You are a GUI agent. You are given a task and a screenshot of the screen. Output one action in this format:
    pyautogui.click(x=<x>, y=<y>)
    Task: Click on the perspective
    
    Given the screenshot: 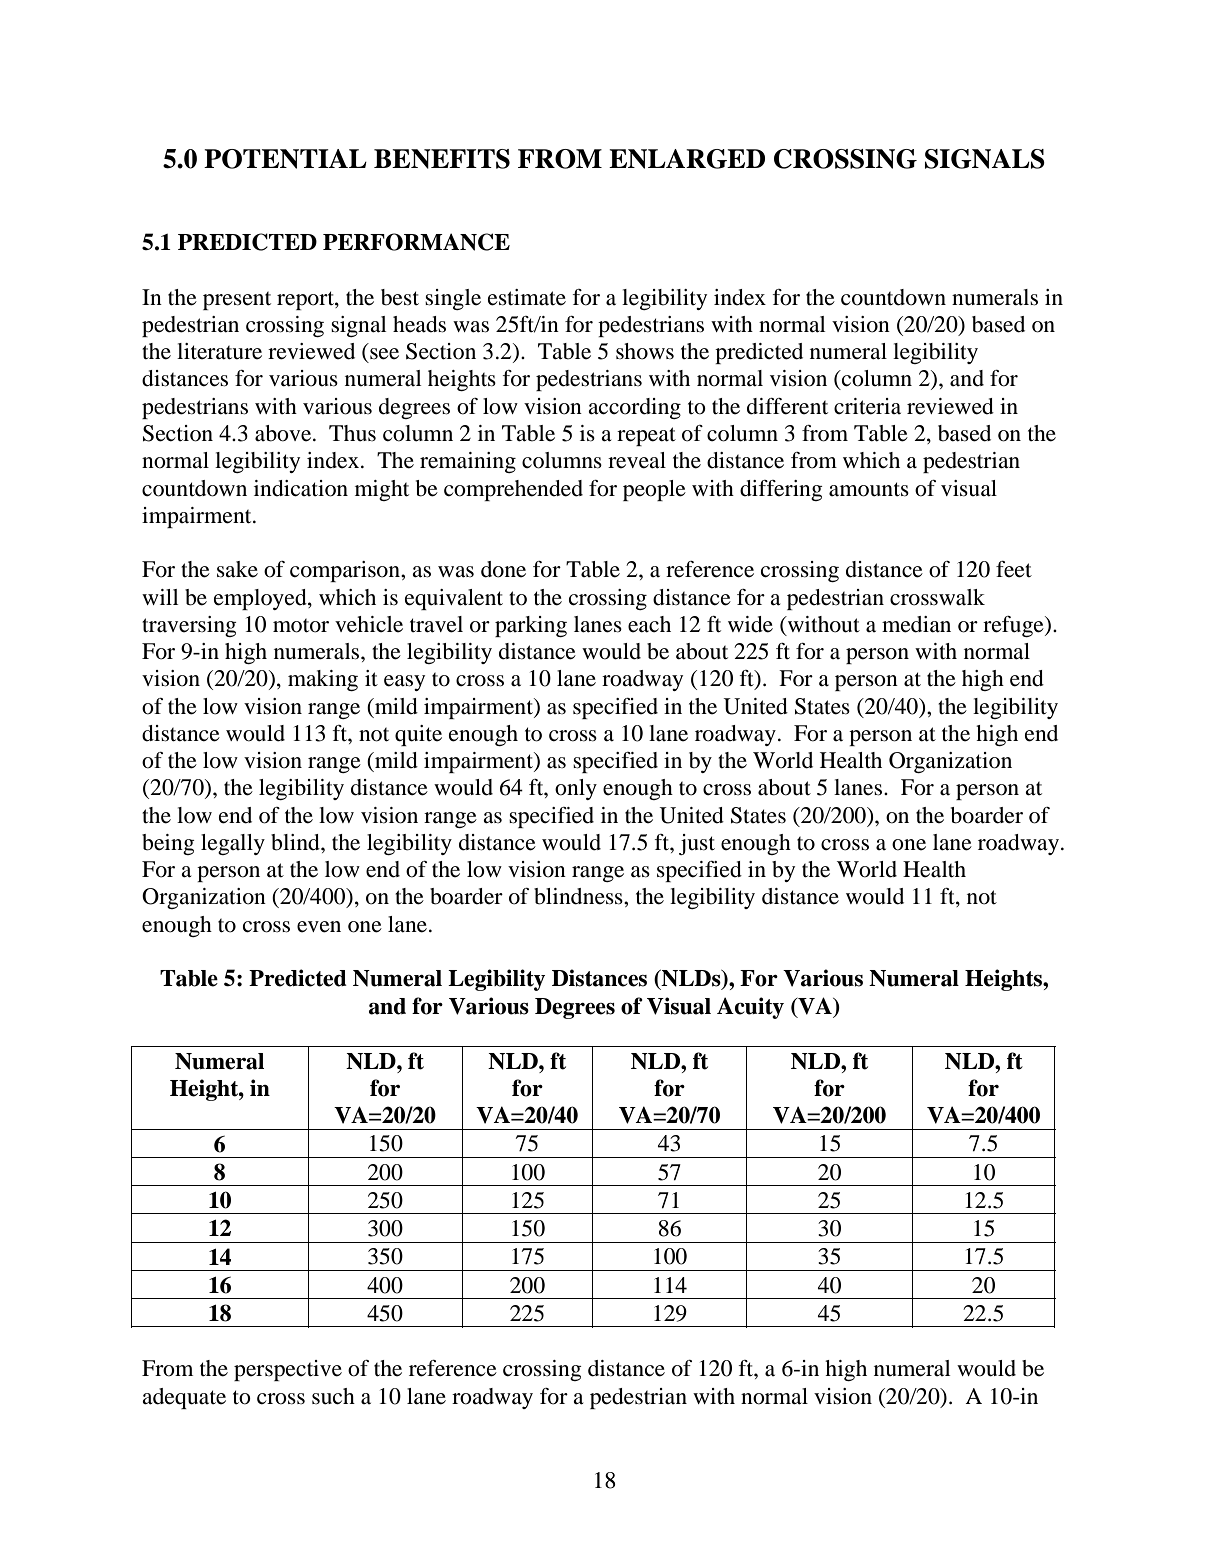 What is the action you would take?
    pyautogui.click(x=288, y=1370)
